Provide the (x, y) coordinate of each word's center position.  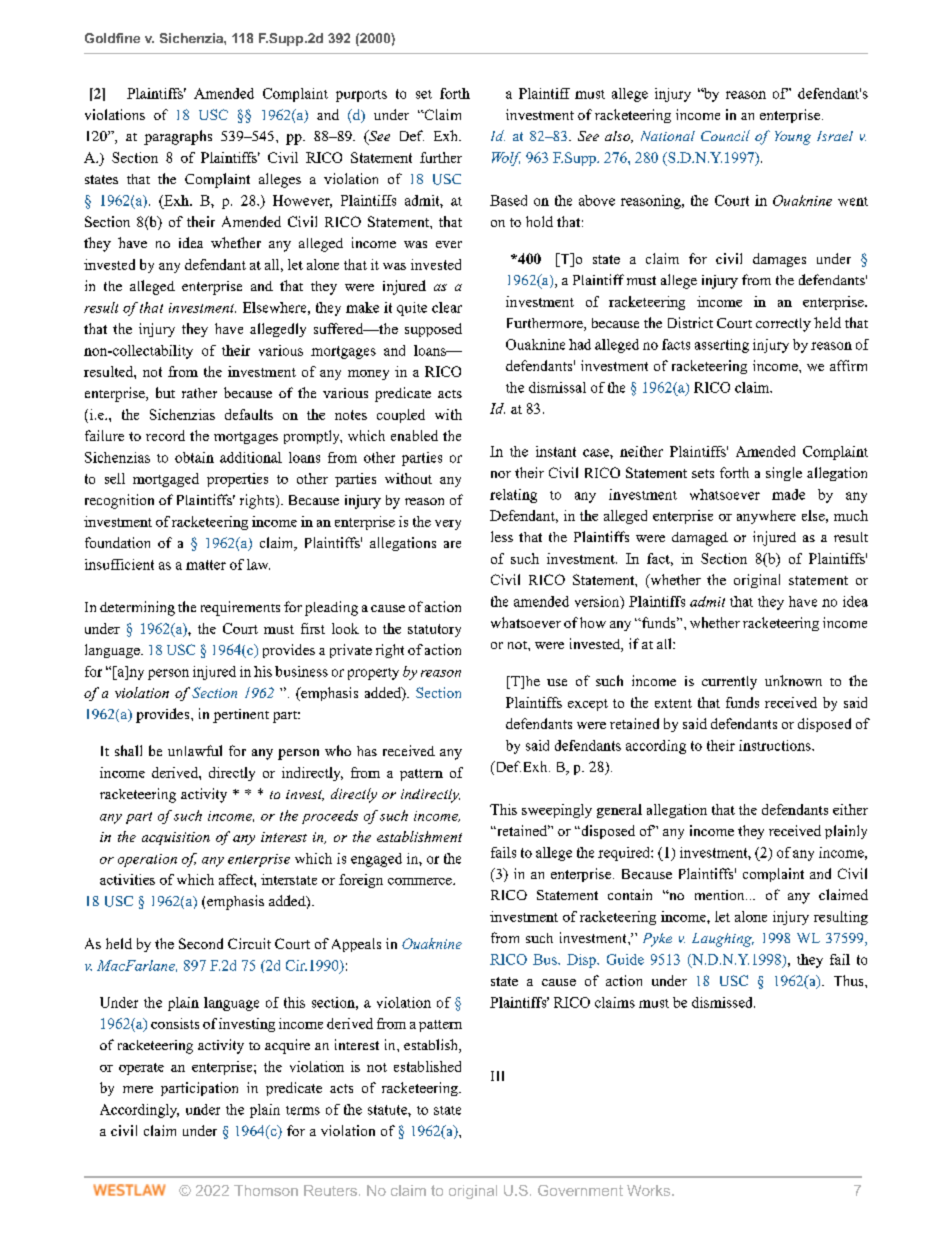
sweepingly (557, 811)
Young (793, 138)
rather (199, 393)
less (502, 536)
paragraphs (178, 137)
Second (201, 943)
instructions (776, 745)
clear (447, 307)
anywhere (766, 517)
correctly (783, 325)
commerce (421, 881)
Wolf (506, 159)
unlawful (195, 750)
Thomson (266, 1190)
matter (206, 565)
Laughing (723, 940)
